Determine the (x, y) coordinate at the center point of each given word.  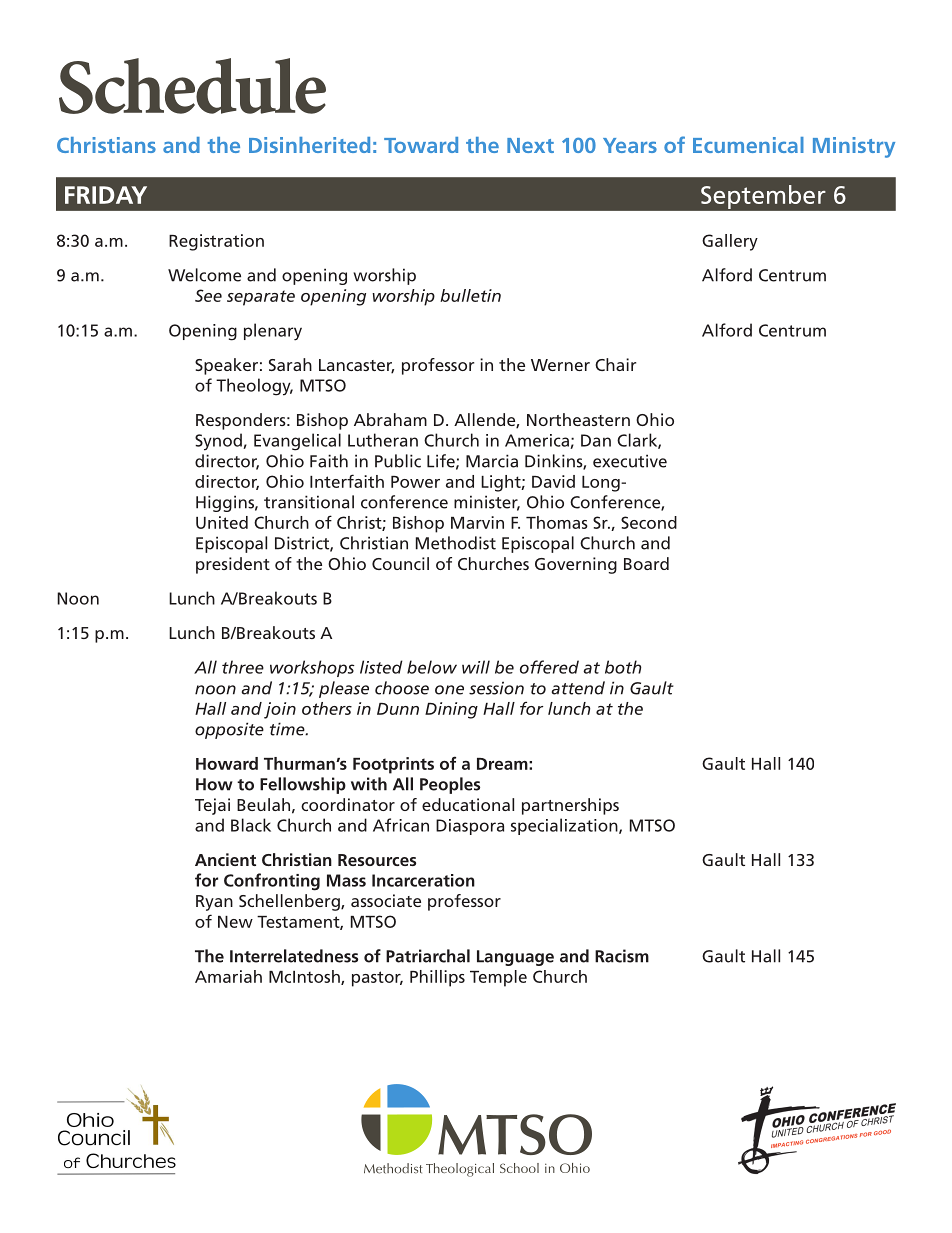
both (623, 667)
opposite (229, 730)
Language (515, 958)
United (222, 522)
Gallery (730, 242)
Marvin (477, 522)
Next (530, 145)
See (208, 295)
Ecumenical (748, 145)
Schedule (192, 86)
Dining (451, 710)
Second (649, 522)
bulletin (470, 295)
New (235, 922)
